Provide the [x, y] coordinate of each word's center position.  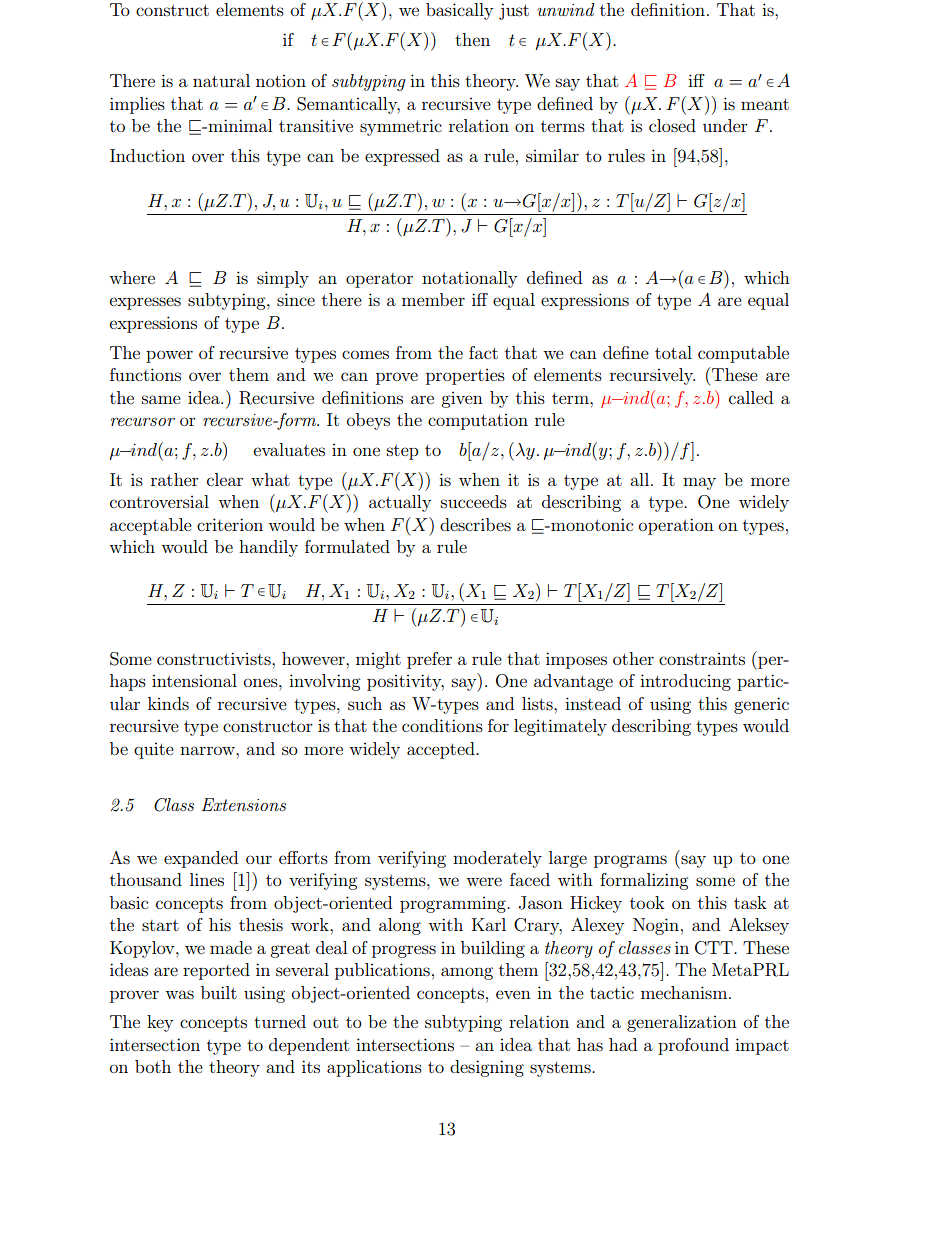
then [472, 39]
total [673, 352]
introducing [685, 682]
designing [487, 1068]
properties [465, 377]
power [169, 356]
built [219, 992]
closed [672, 125]
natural [221, 80]
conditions [442, 725]
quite [154, 751]
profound [693, 1046]
